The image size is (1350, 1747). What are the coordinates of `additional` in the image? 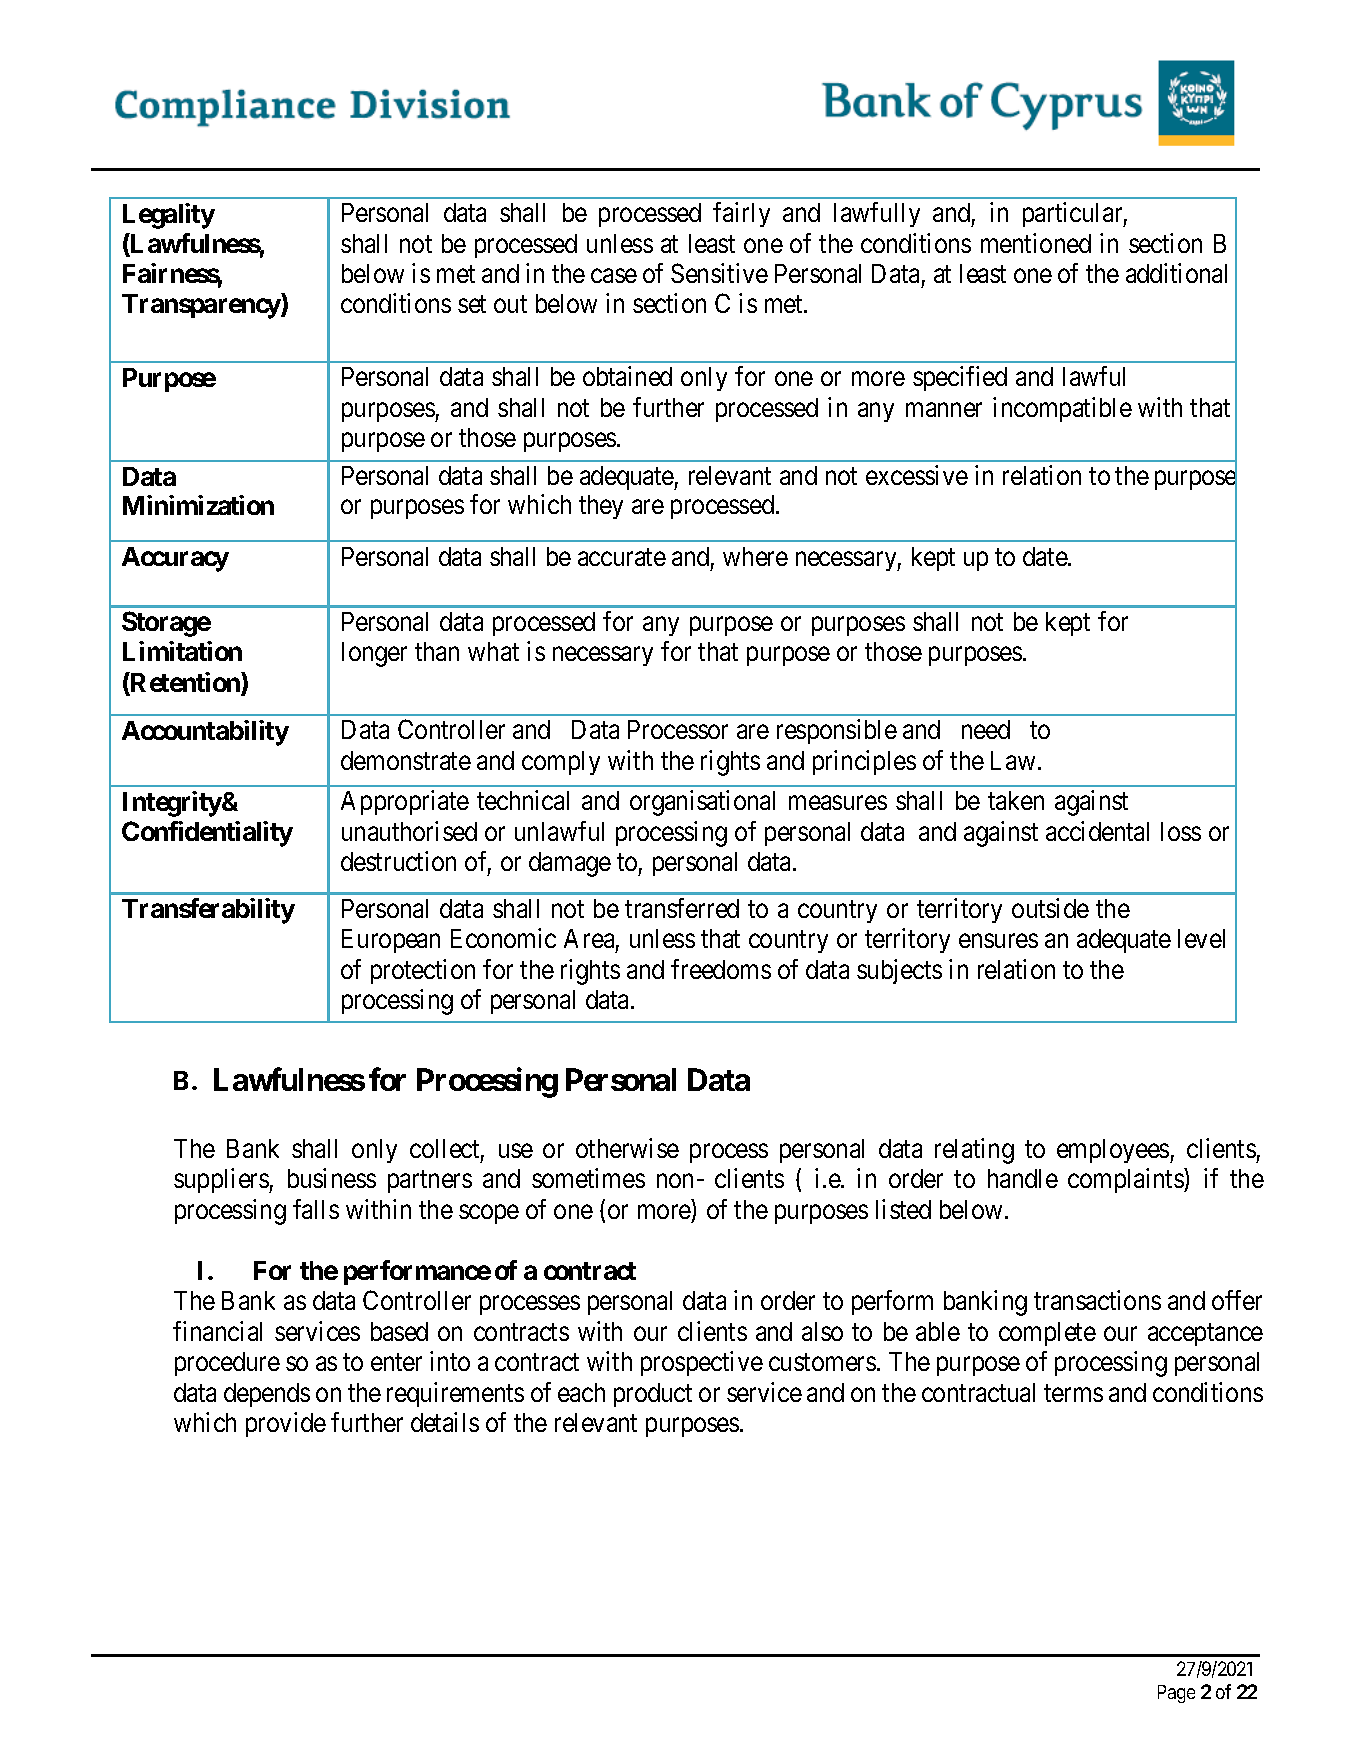 It's located at (1176, 273).
